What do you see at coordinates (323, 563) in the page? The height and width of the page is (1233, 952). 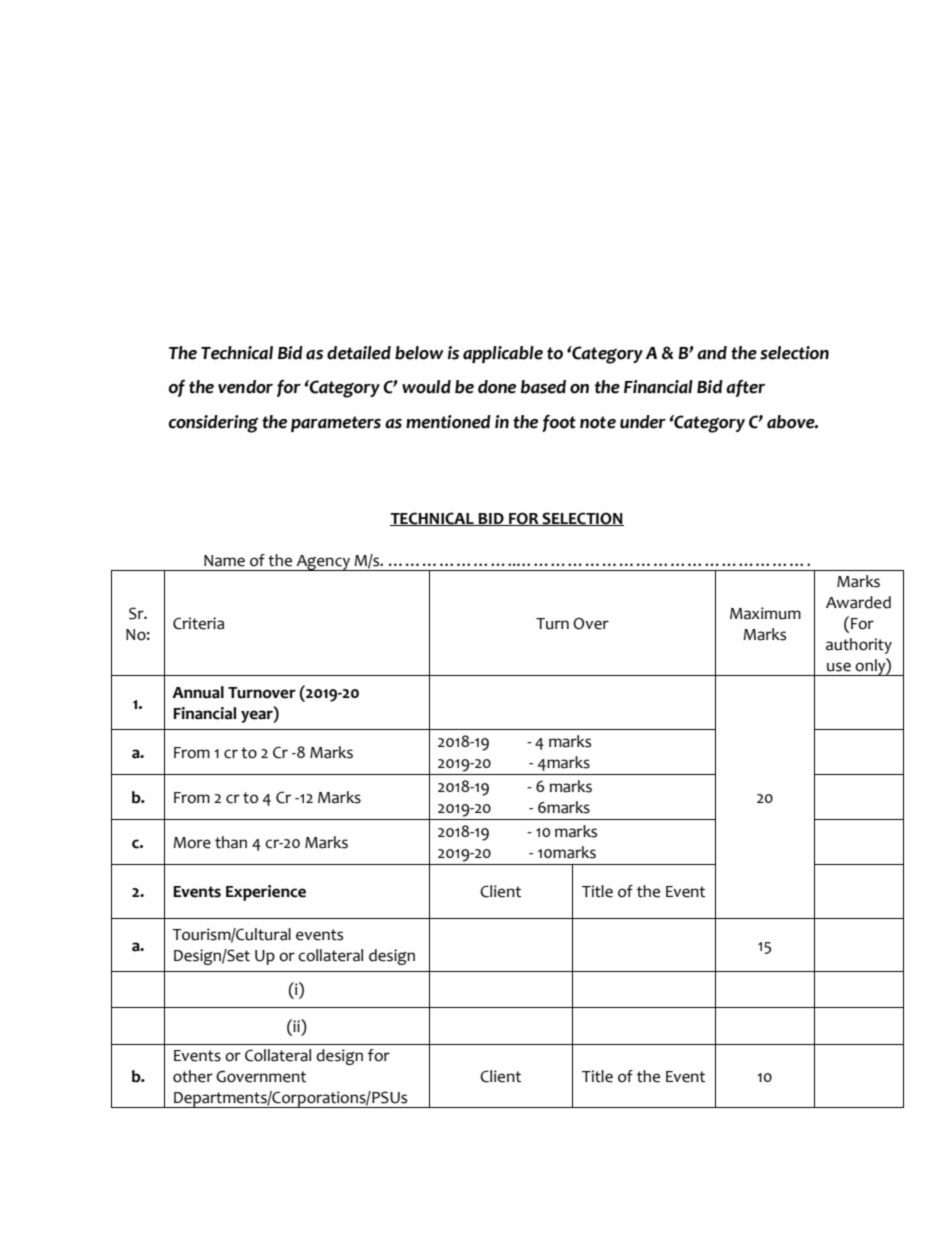 I see `Agency` at bounding box center [323, 563].
